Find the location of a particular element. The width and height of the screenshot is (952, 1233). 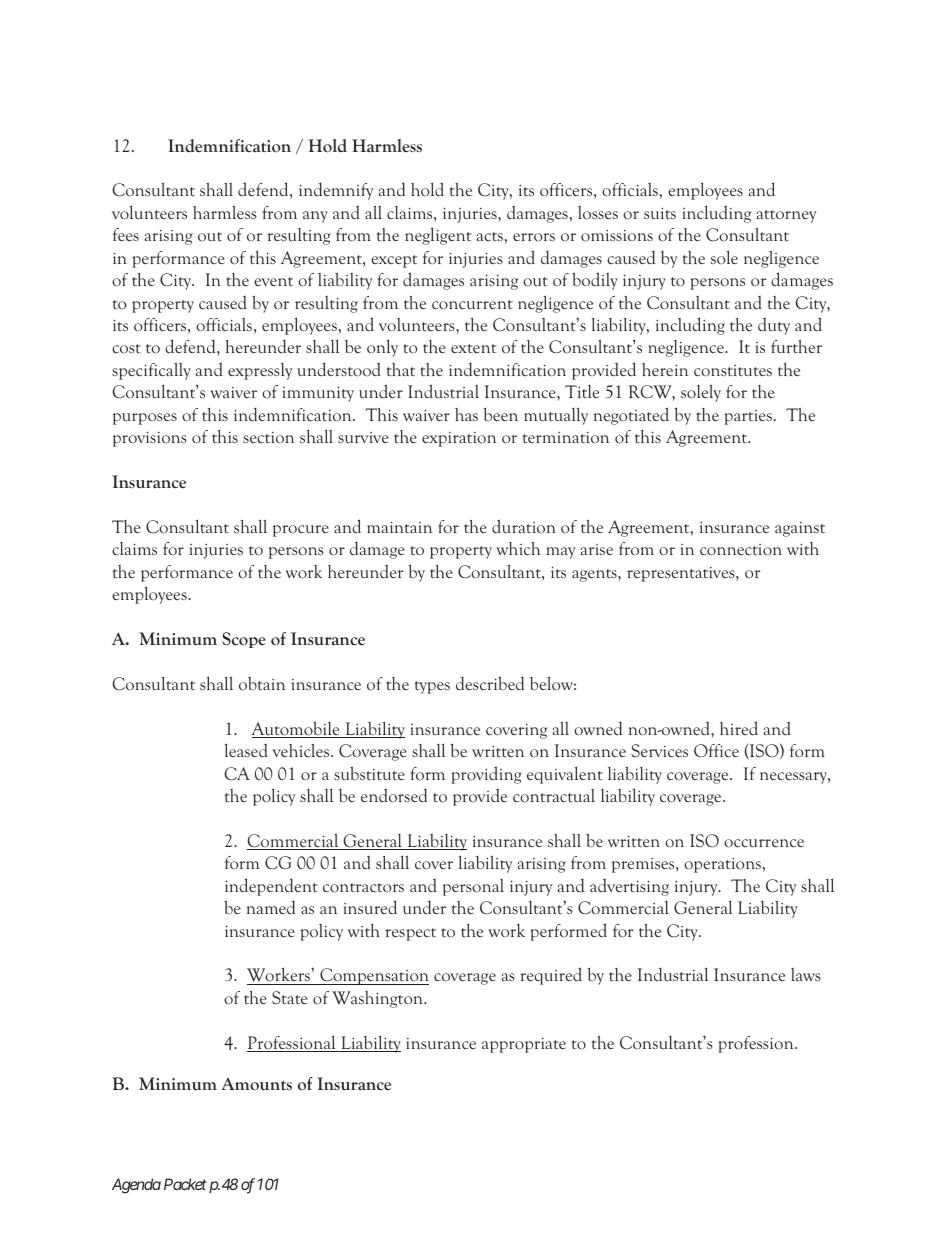

named is located at coordinates (271, 907).
